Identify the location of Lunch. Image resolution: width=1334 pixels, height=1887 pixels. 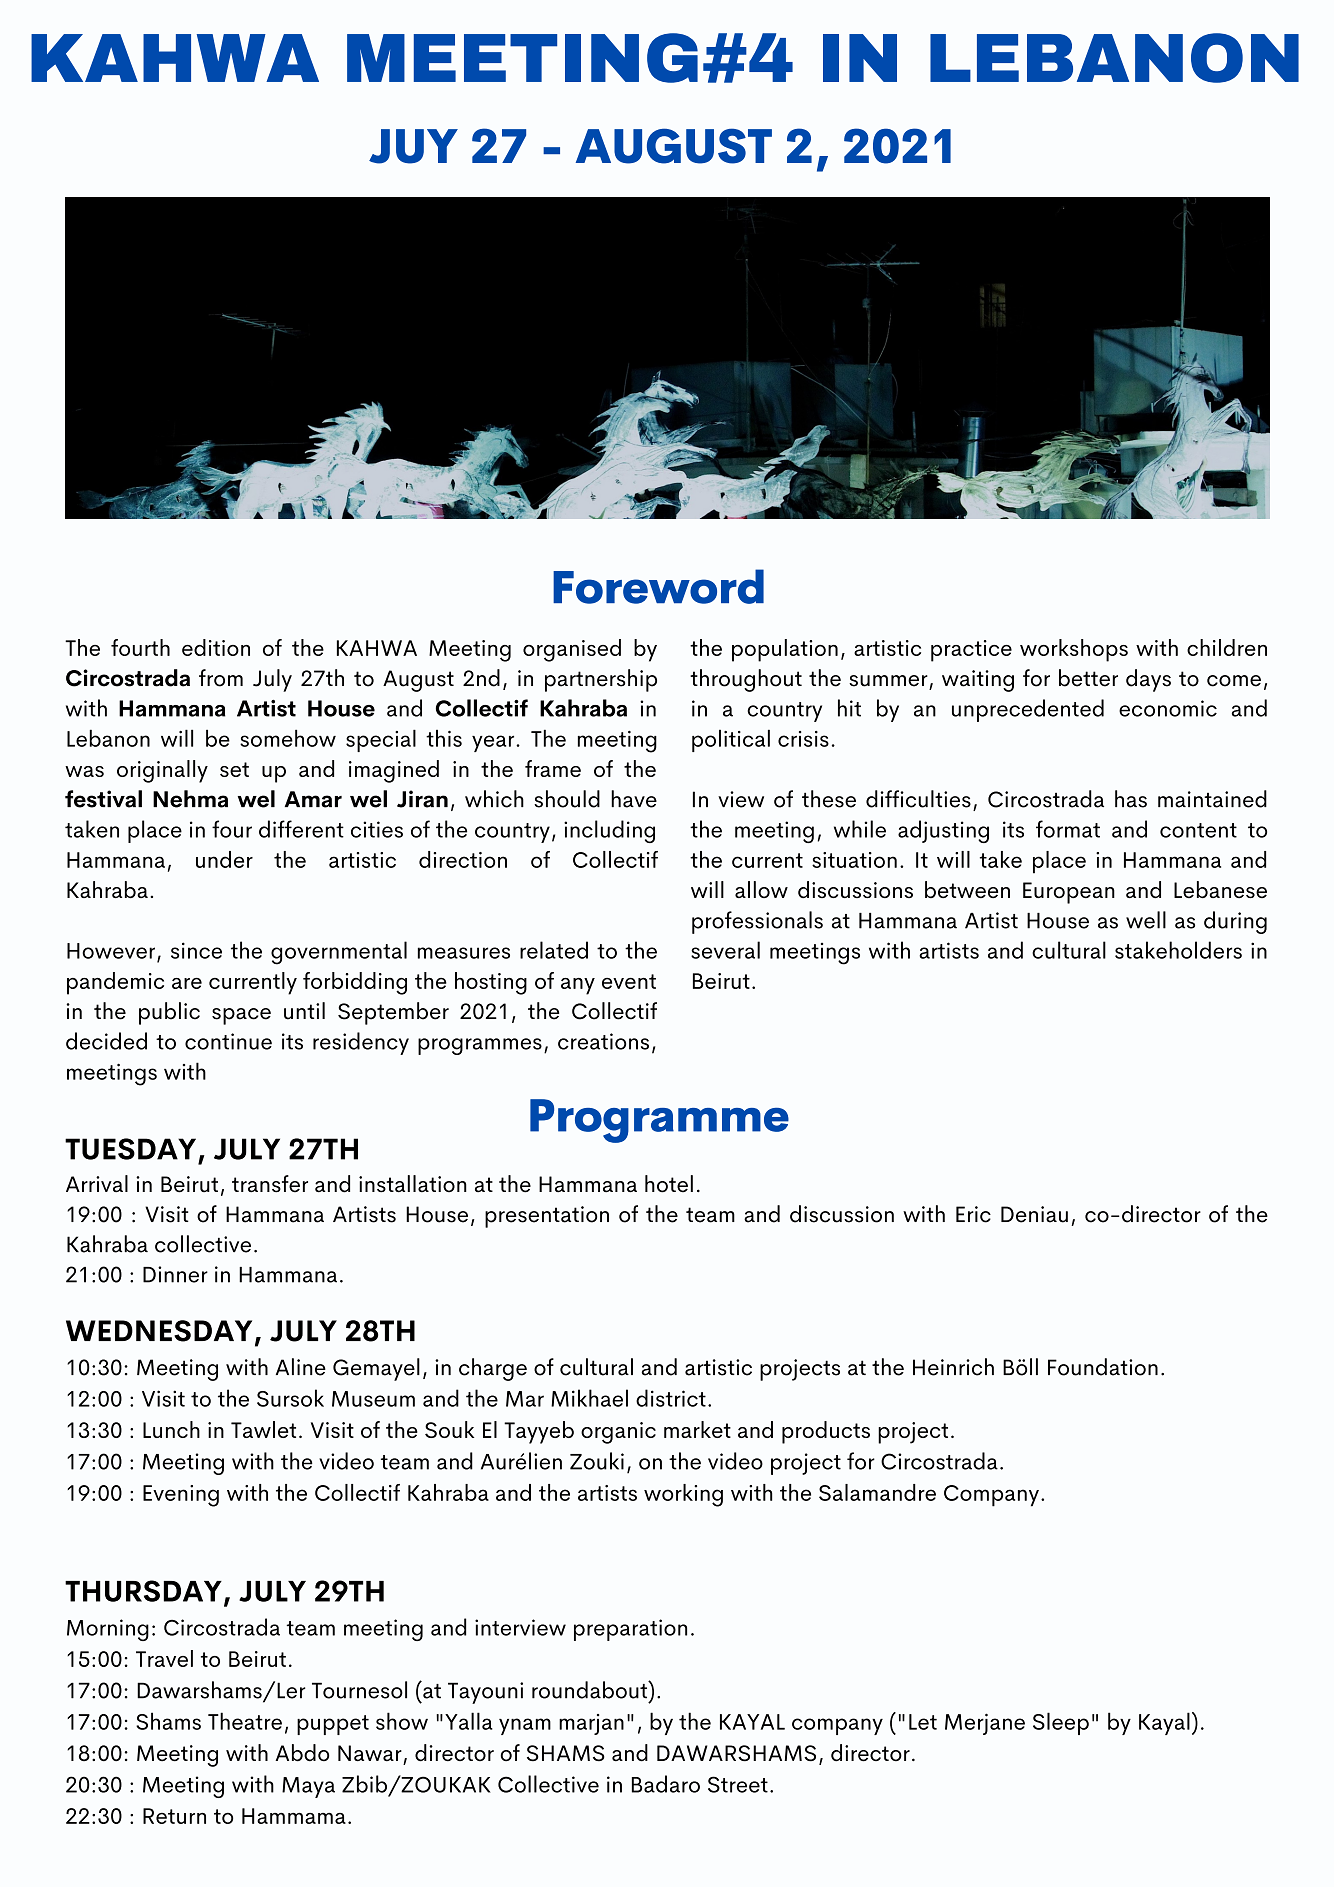
(171, 1429).
